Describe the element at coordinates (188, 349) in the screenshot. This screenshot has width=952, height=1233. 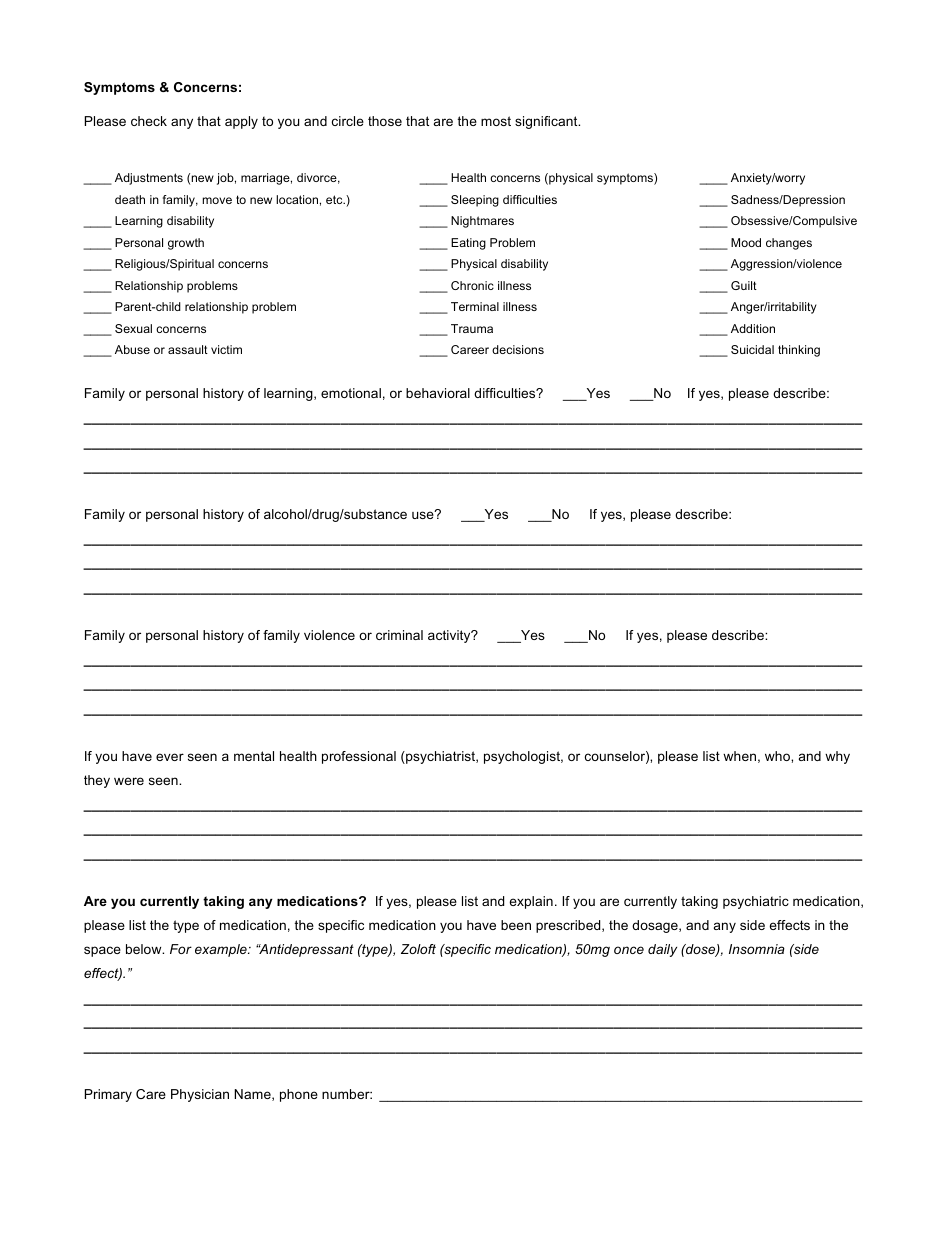
I see `assault` at that location.
